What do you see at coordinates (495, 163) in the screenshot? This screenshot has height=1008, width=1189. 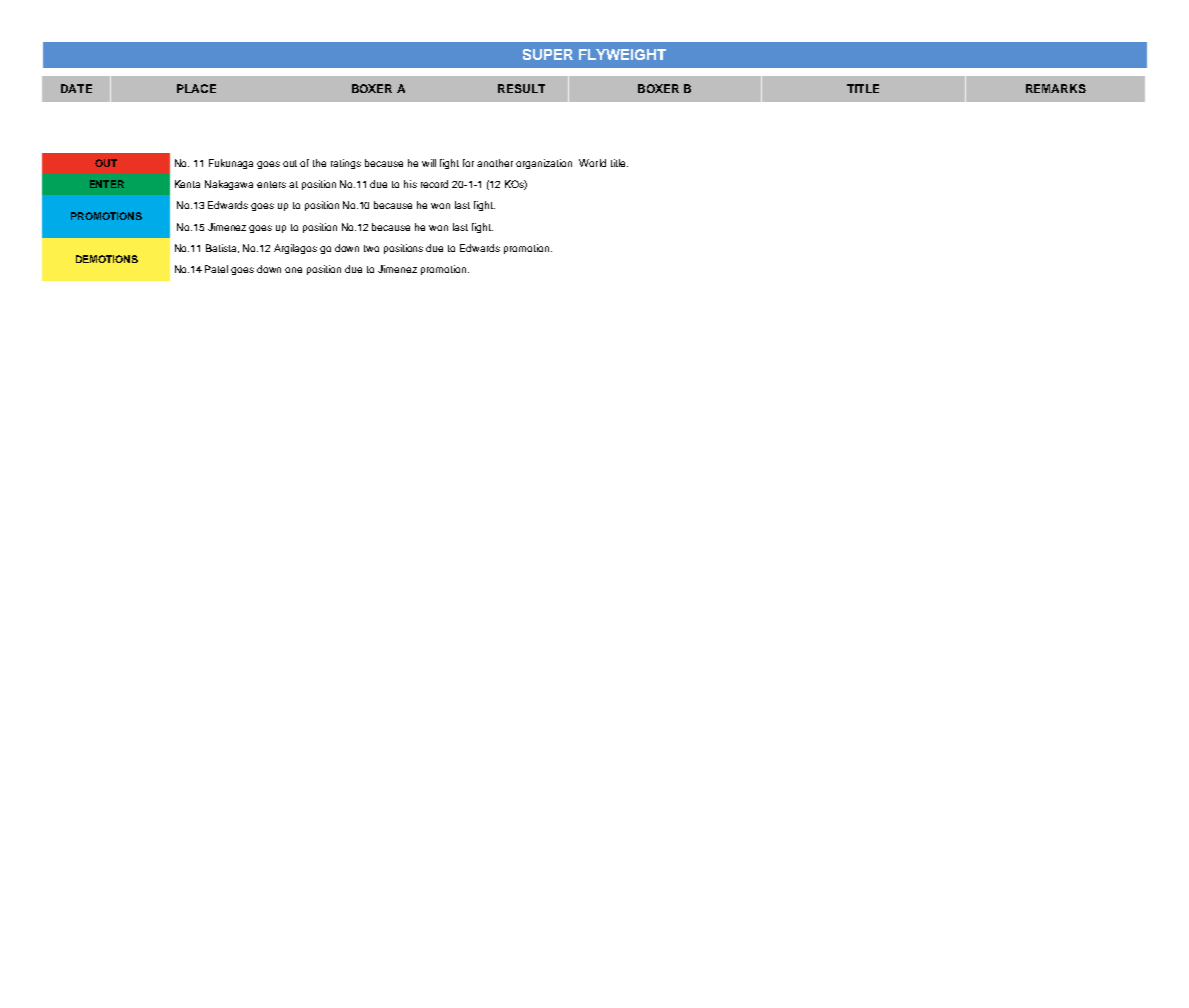 I see `another` at bounding box center [495, 163].
